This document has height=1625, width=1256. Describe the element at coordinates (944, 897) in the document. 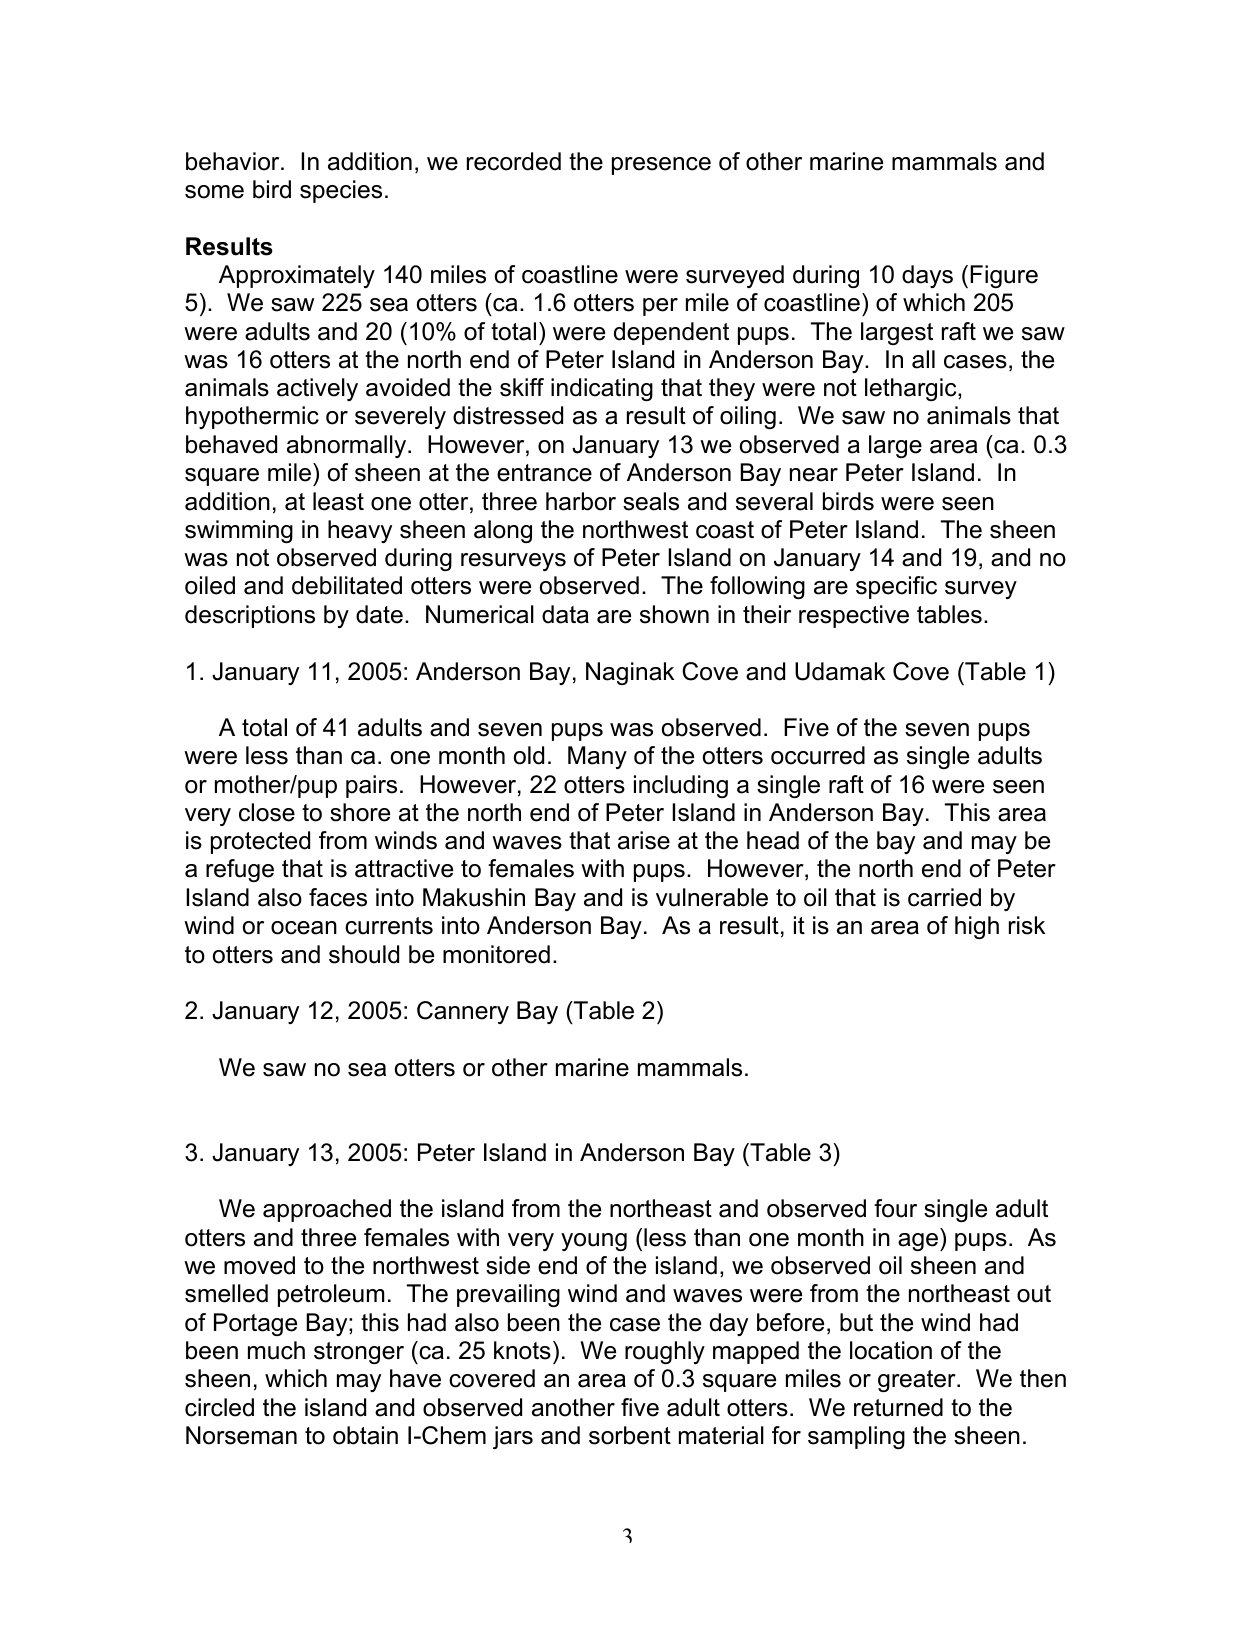

I see `carried` at that location.
